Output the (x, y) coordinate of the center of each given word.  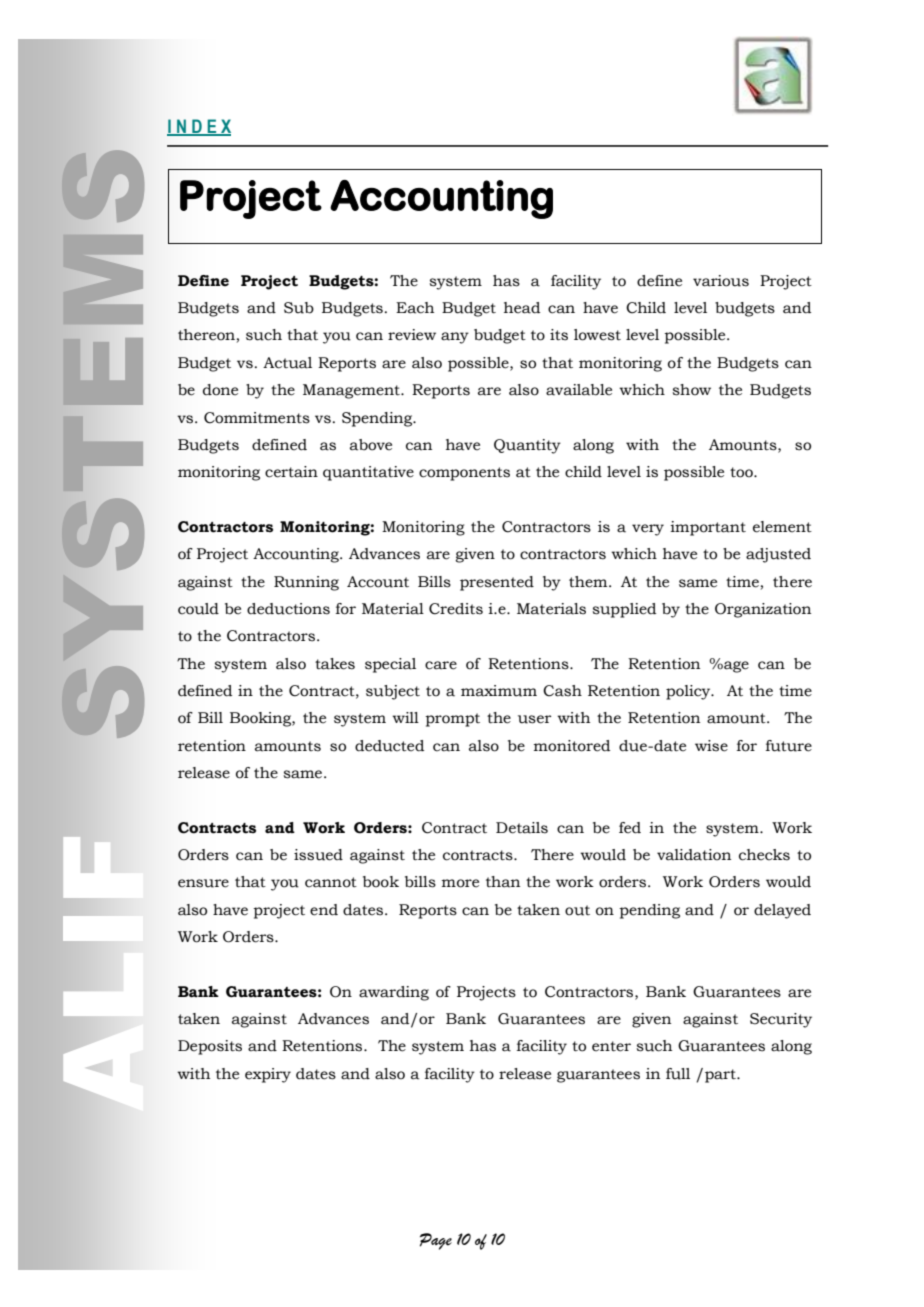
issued (318, 855)
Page (436, 1241)
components (464, 474)
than (503, 882)
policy (689, 692)
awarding (394, 993)
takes (335, 664)
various (721, 281)
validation (694, 855)
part (721, 1076)
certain (291, 472)
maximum (499, 691)
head (522, 308)
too (742, 472)
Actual (287, 363)
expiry (268, 1075)
